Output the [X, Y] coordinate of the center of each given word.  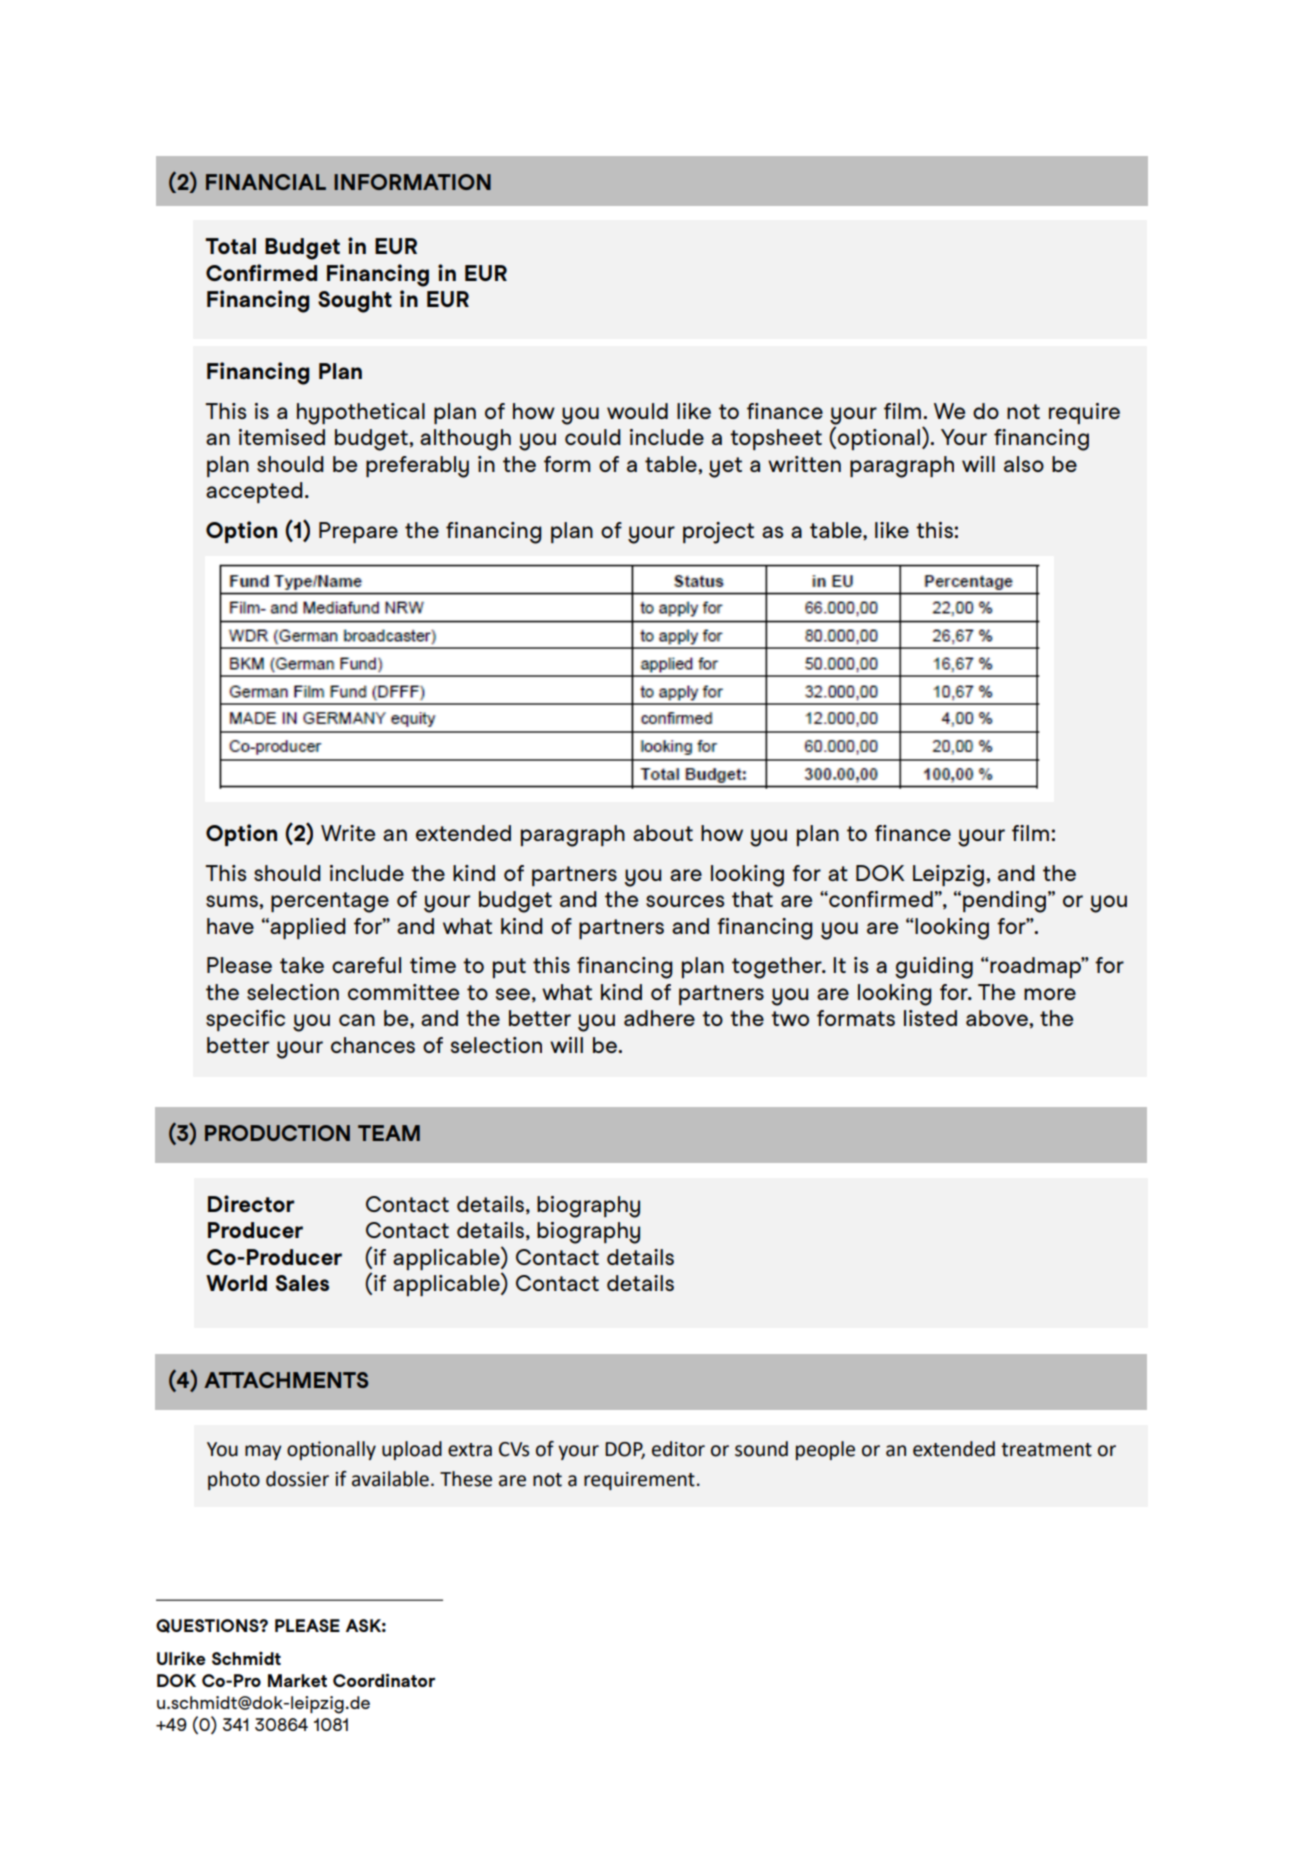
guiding [934, 968]
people [825, 1450]
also [1024, 464]
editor [678, 1449]
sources [685, 901]
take [302, 965]
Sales [302, 1283]
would [637, 411]
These [466, 1479]
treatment [1046, 1450]
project [718, 533]
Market [297, 1680]
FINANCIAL [266, 182]
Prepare [358, 532]
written [804, 464]
